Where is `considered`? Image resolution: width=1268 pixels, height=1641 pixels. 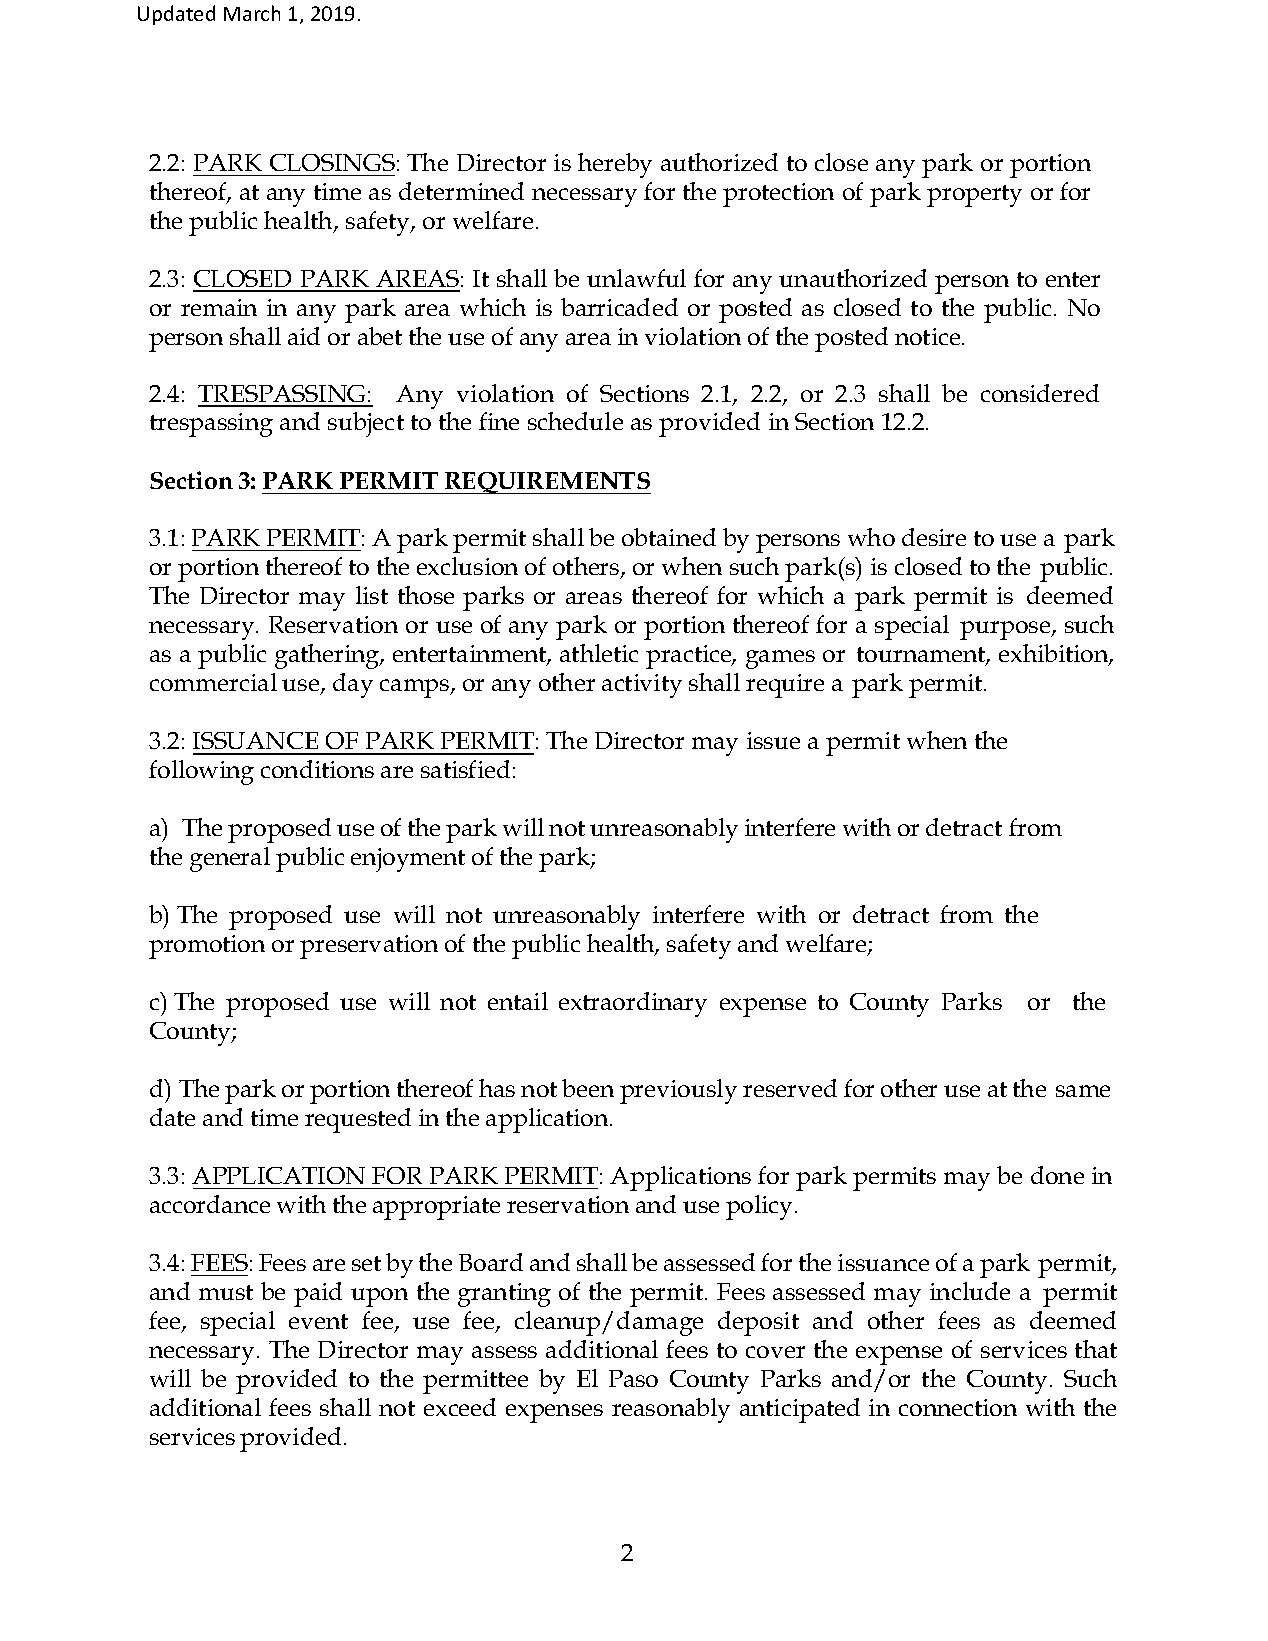 considered is located at coordinates (1040, 393).
